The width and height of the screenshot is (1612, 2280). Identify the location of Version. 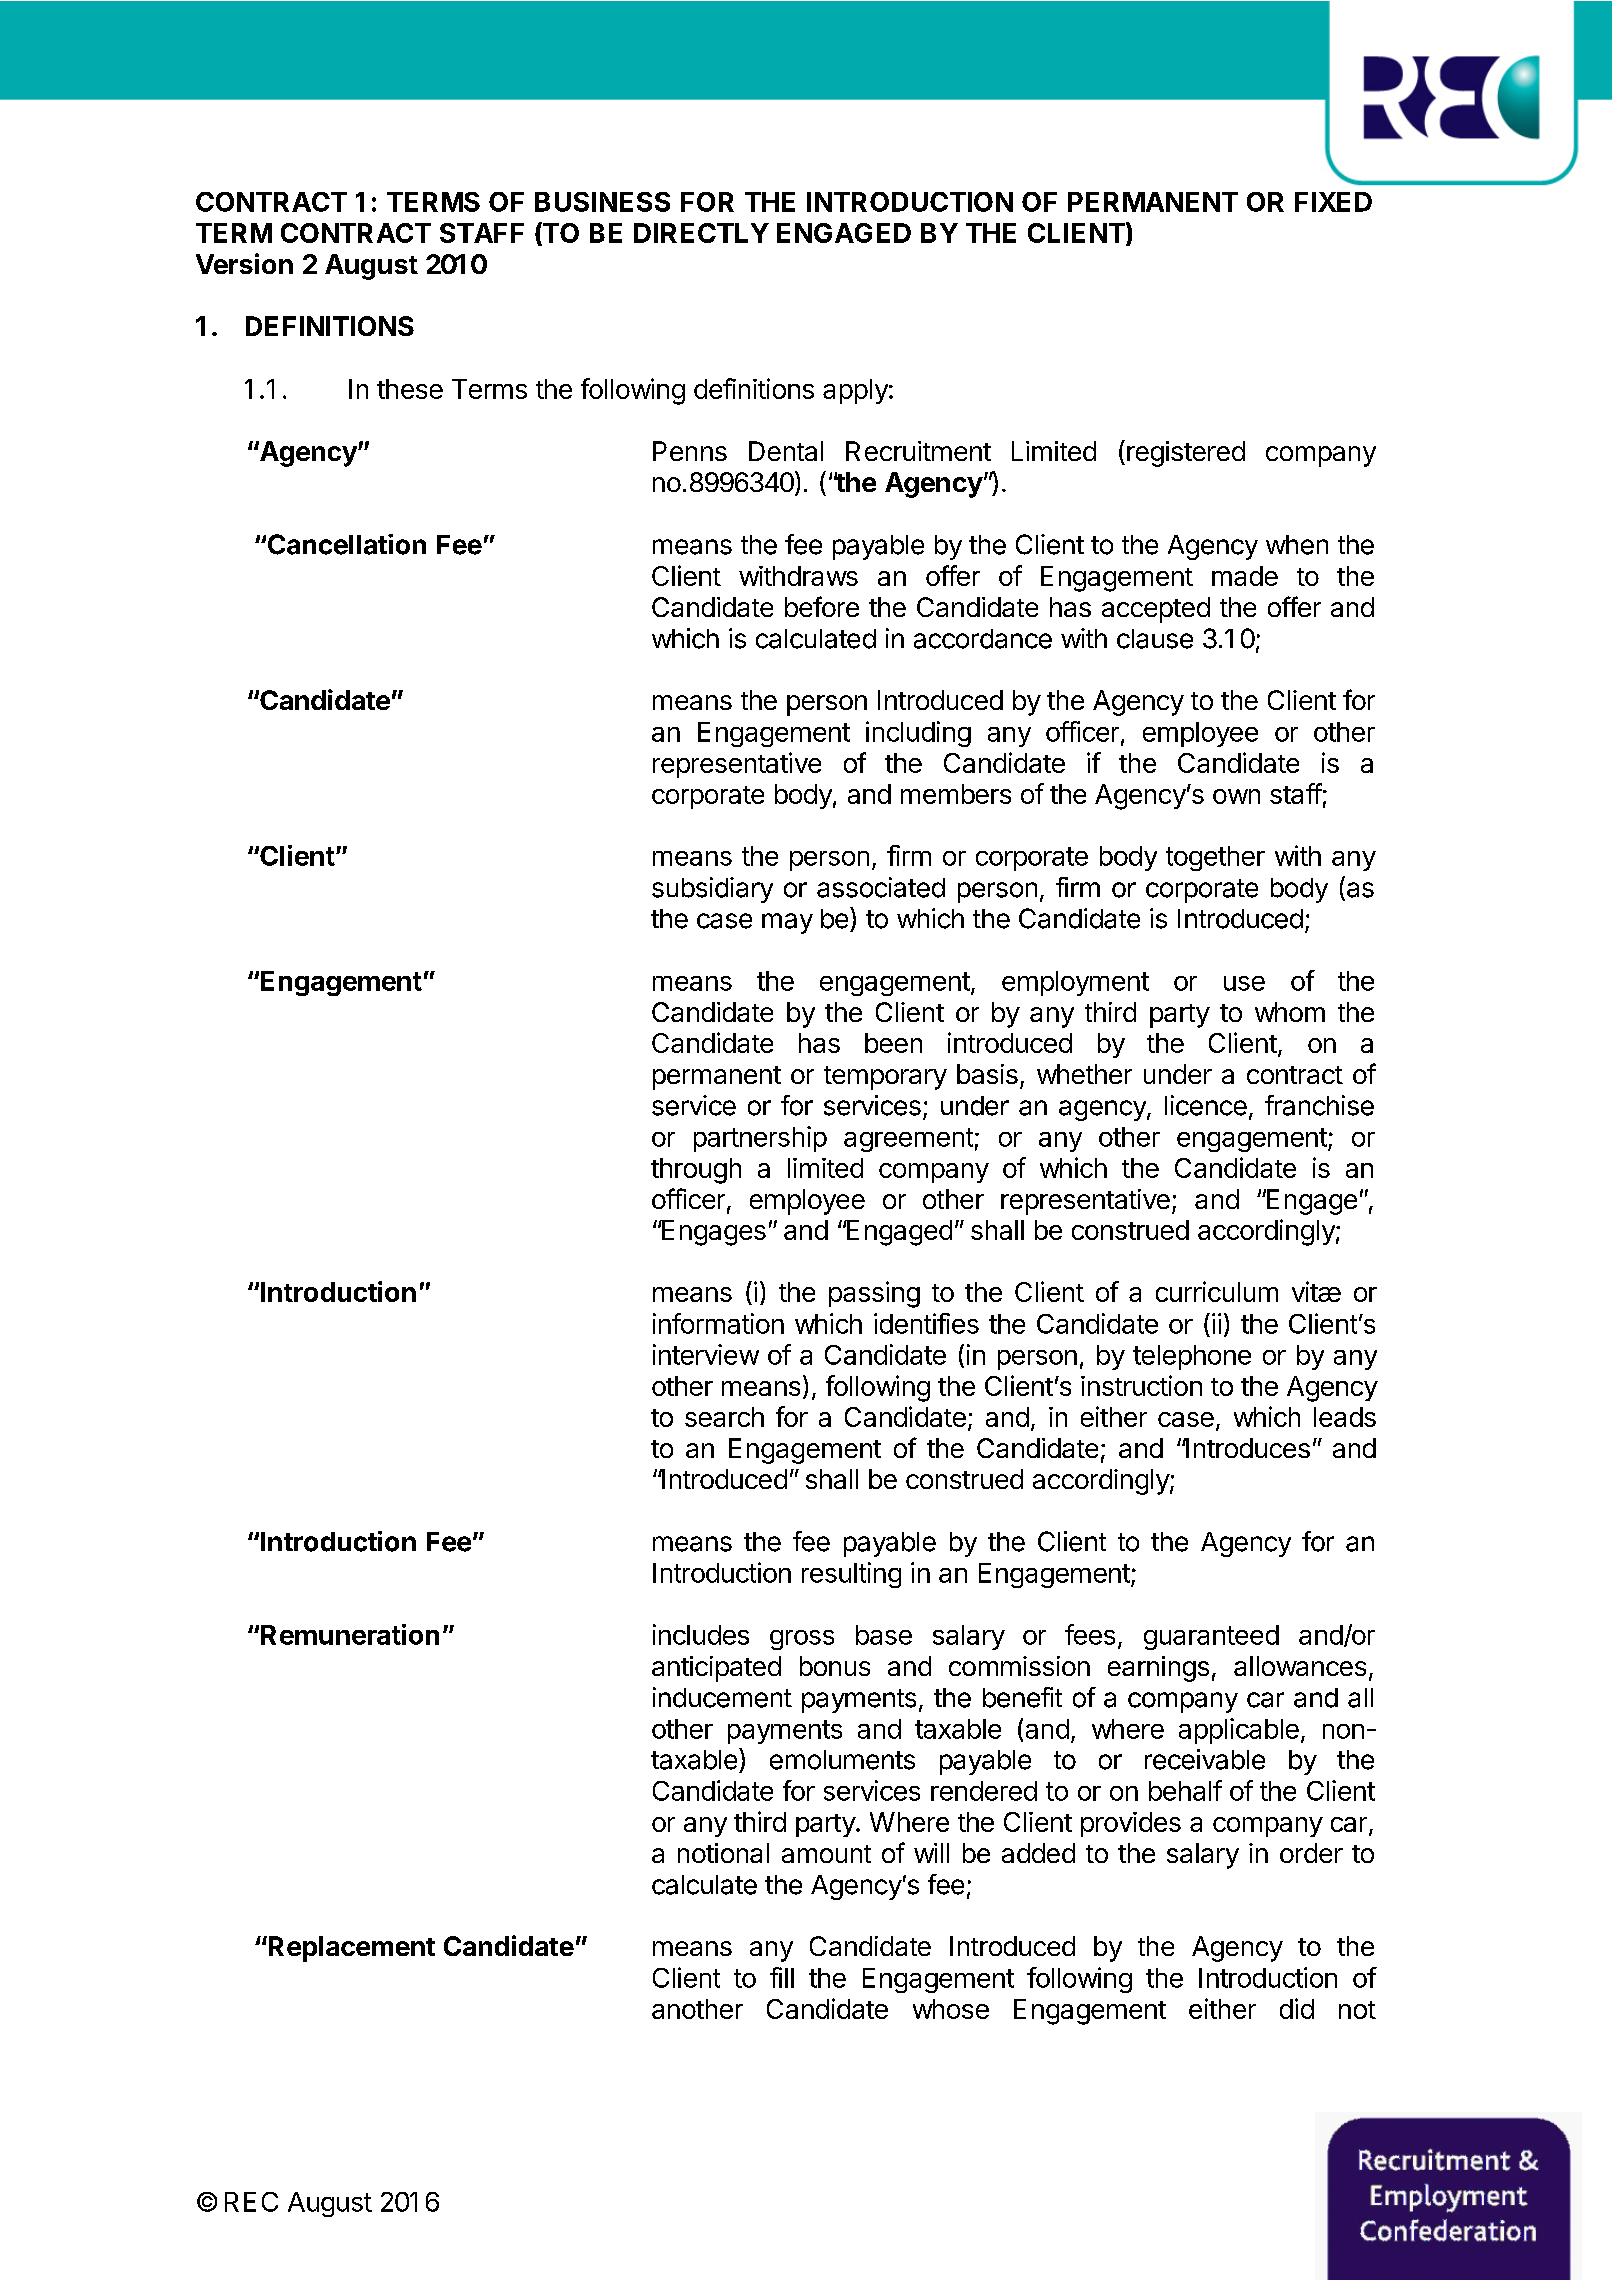
(244, 263).
